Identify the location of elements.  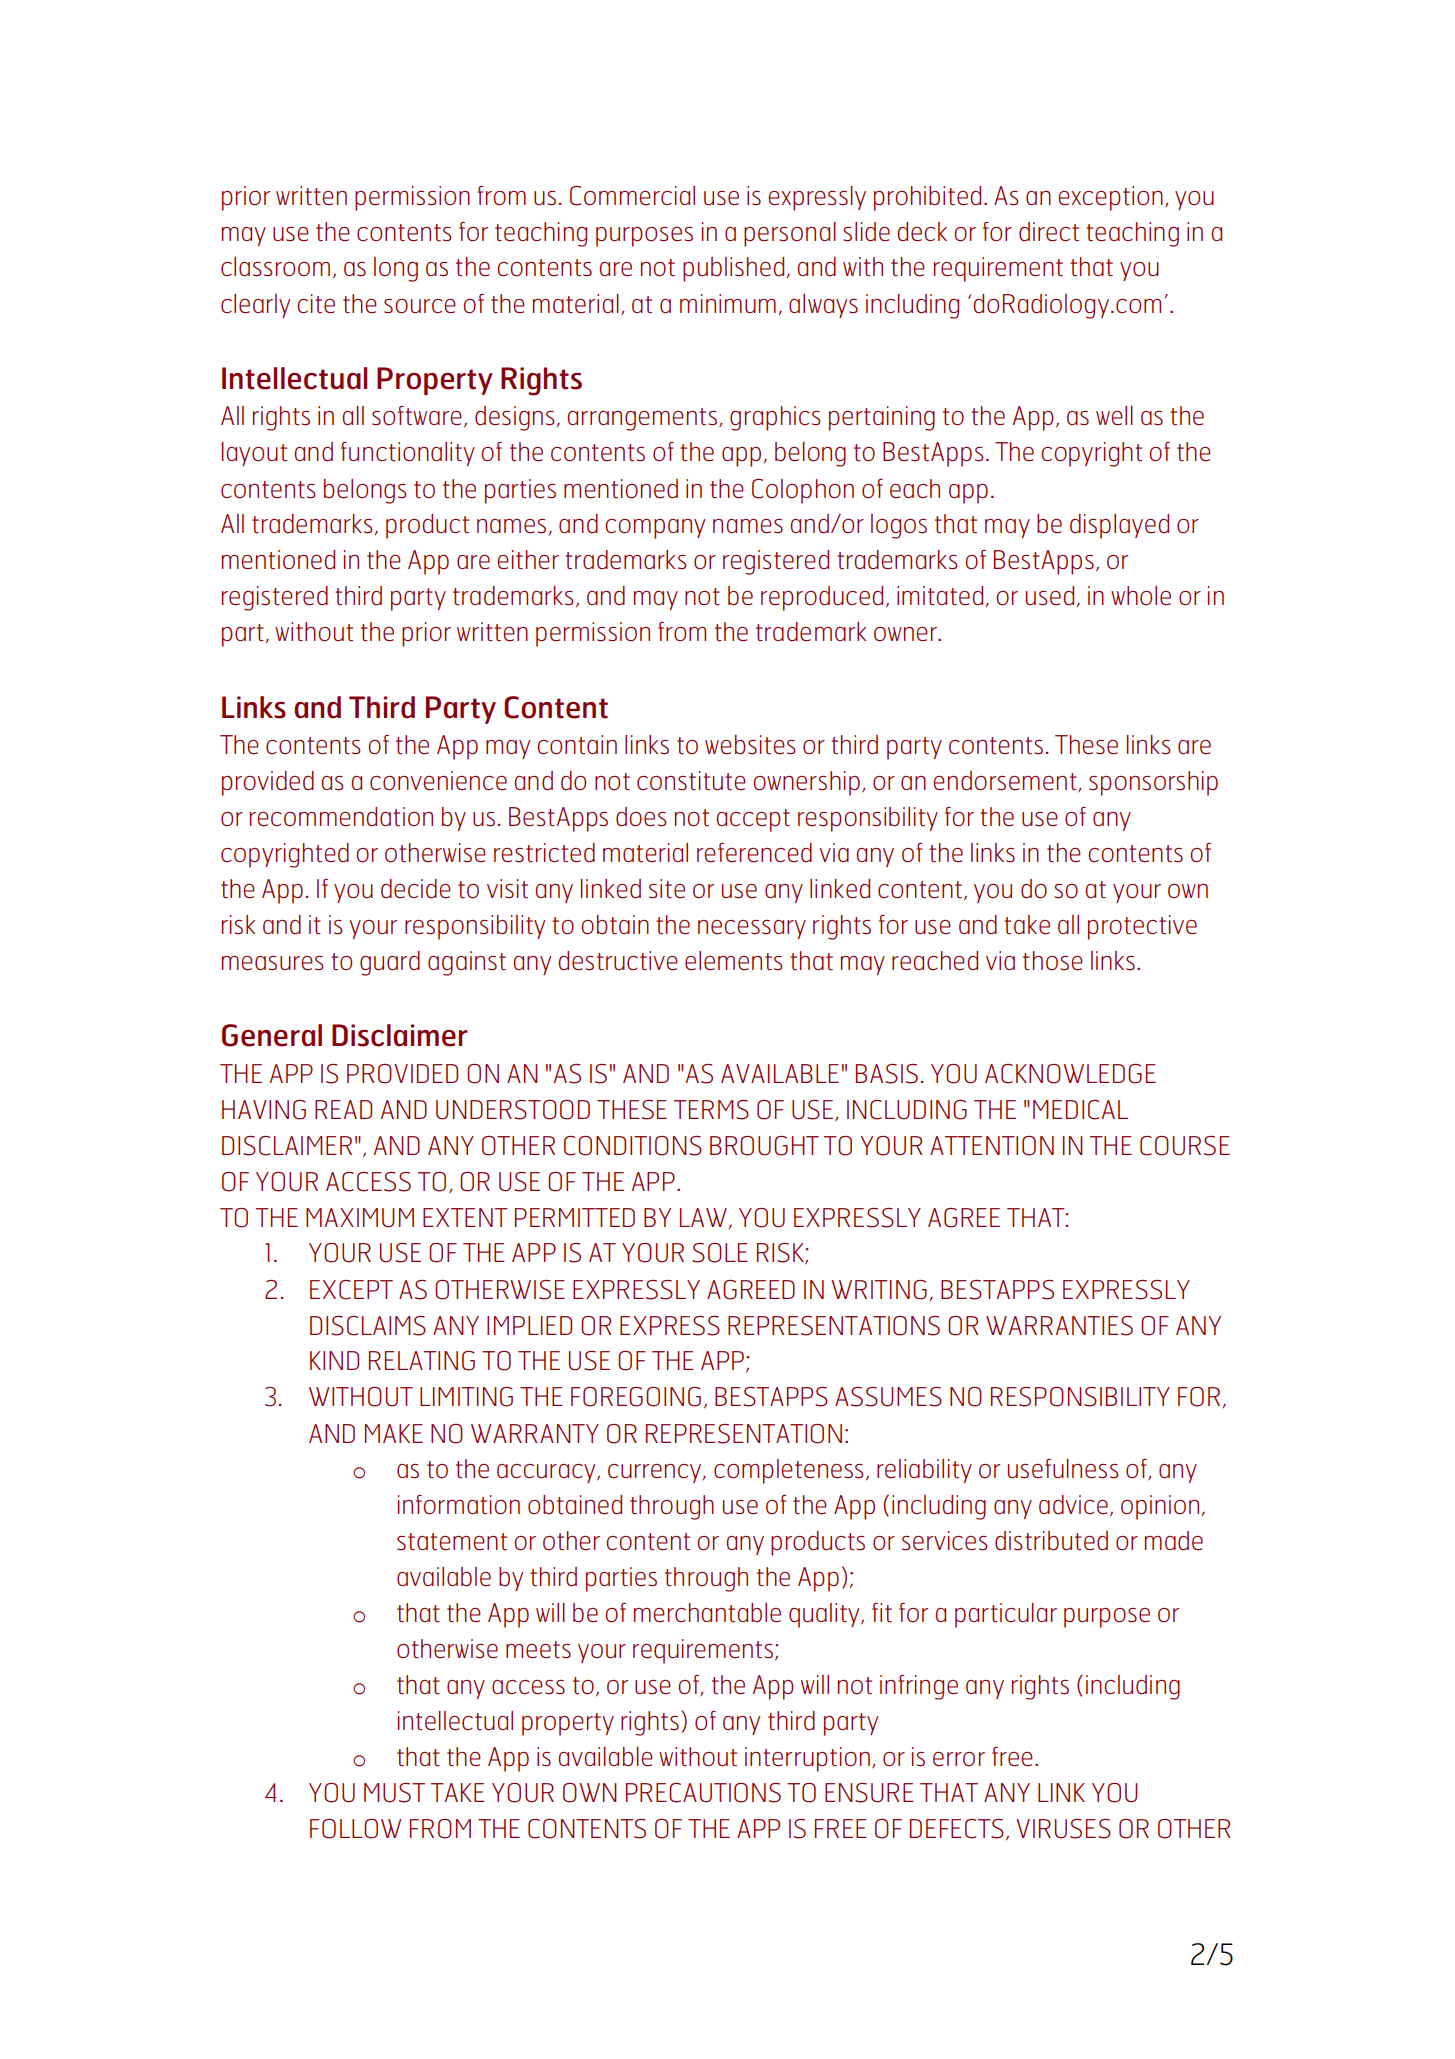
(734, 961).
